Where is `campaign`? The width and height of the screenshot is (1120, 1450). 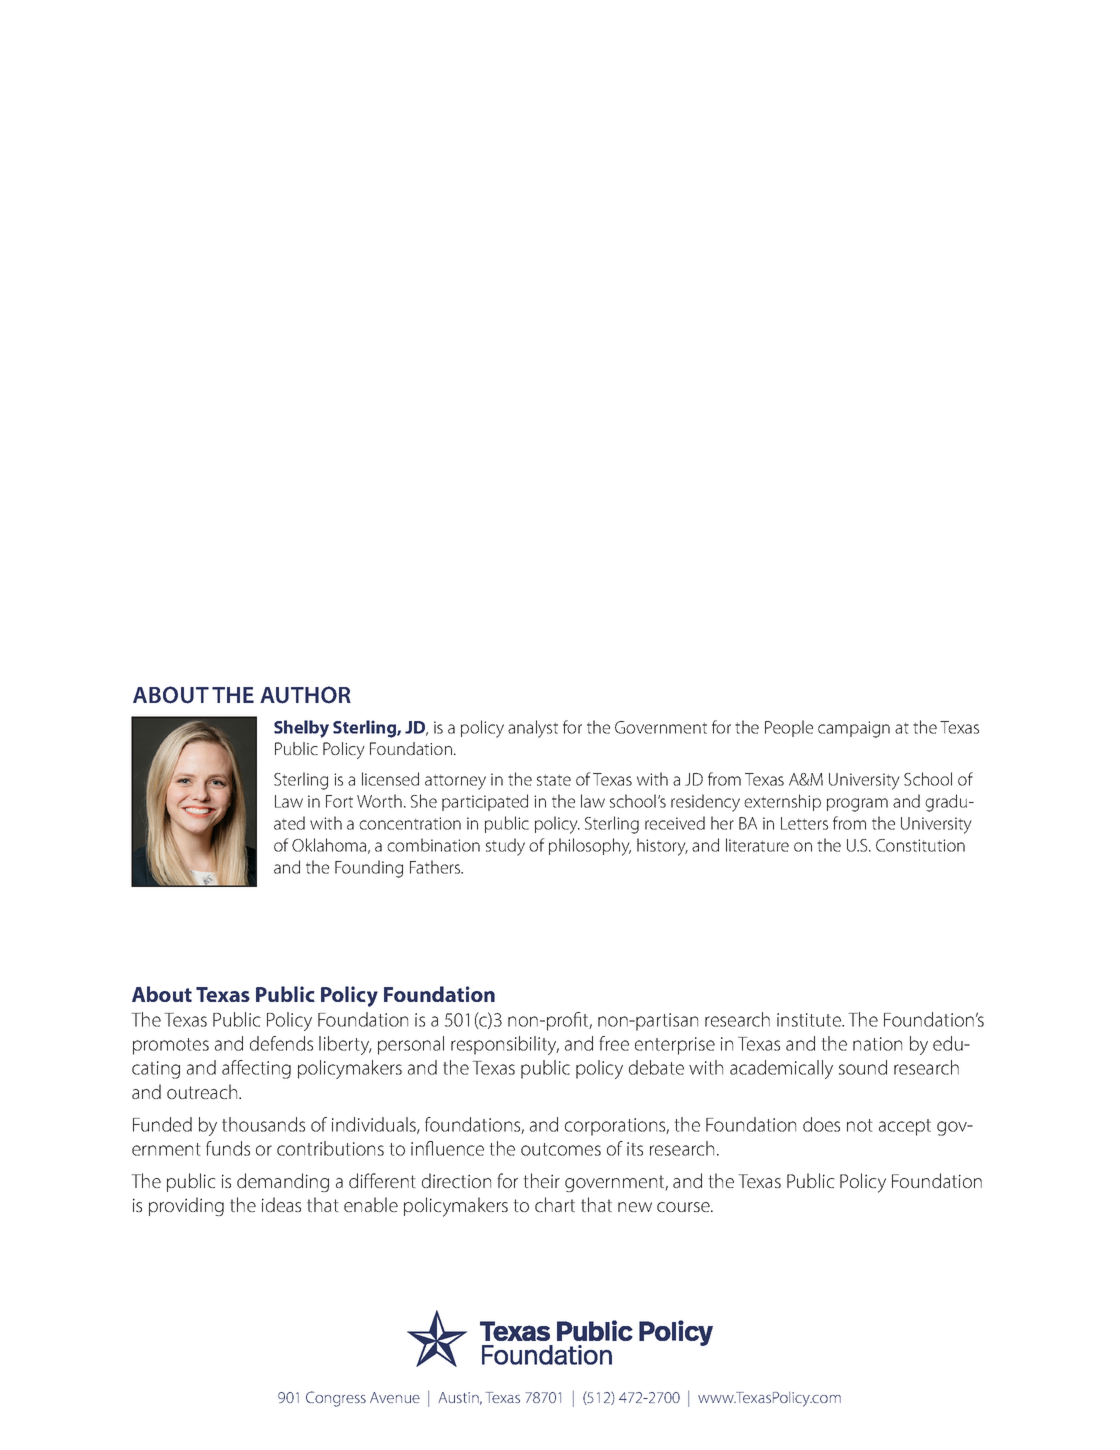 campaign is located at coordinates (854, 729).
